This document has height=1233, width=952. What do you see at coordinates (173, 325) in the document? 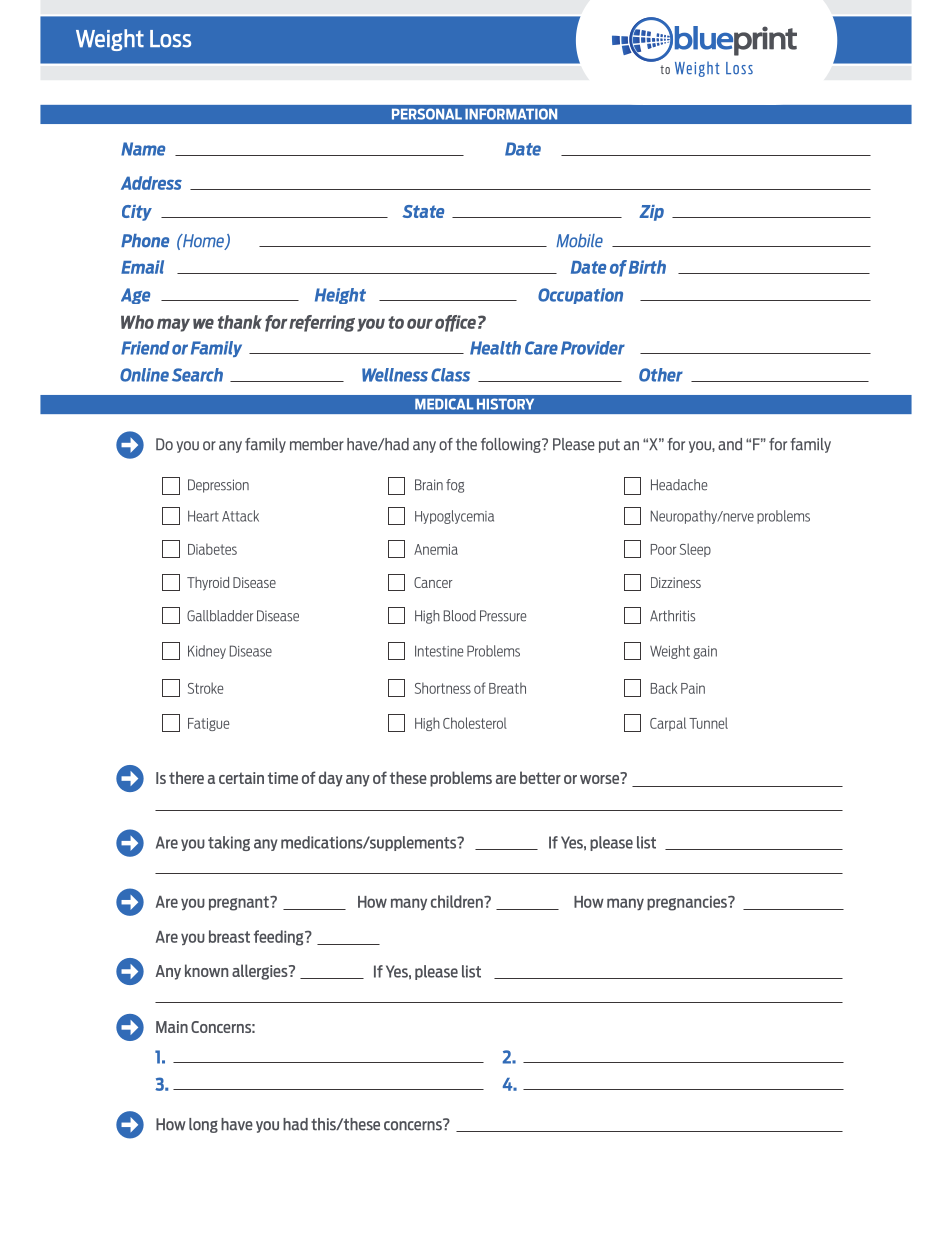
I see `may` at bounding box center [173, 325].
